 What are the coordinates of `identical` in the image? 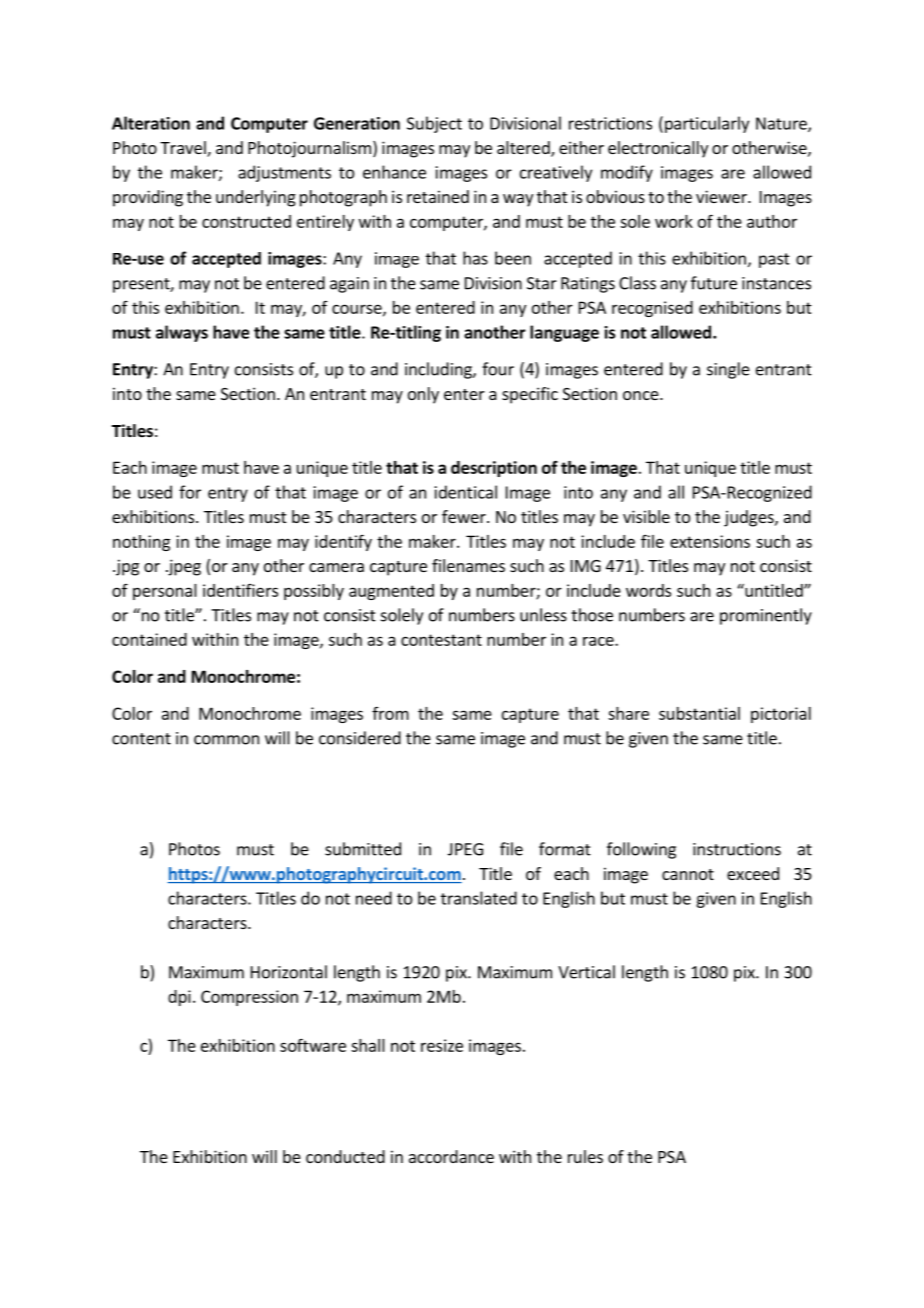 It's located at (466, 492).
